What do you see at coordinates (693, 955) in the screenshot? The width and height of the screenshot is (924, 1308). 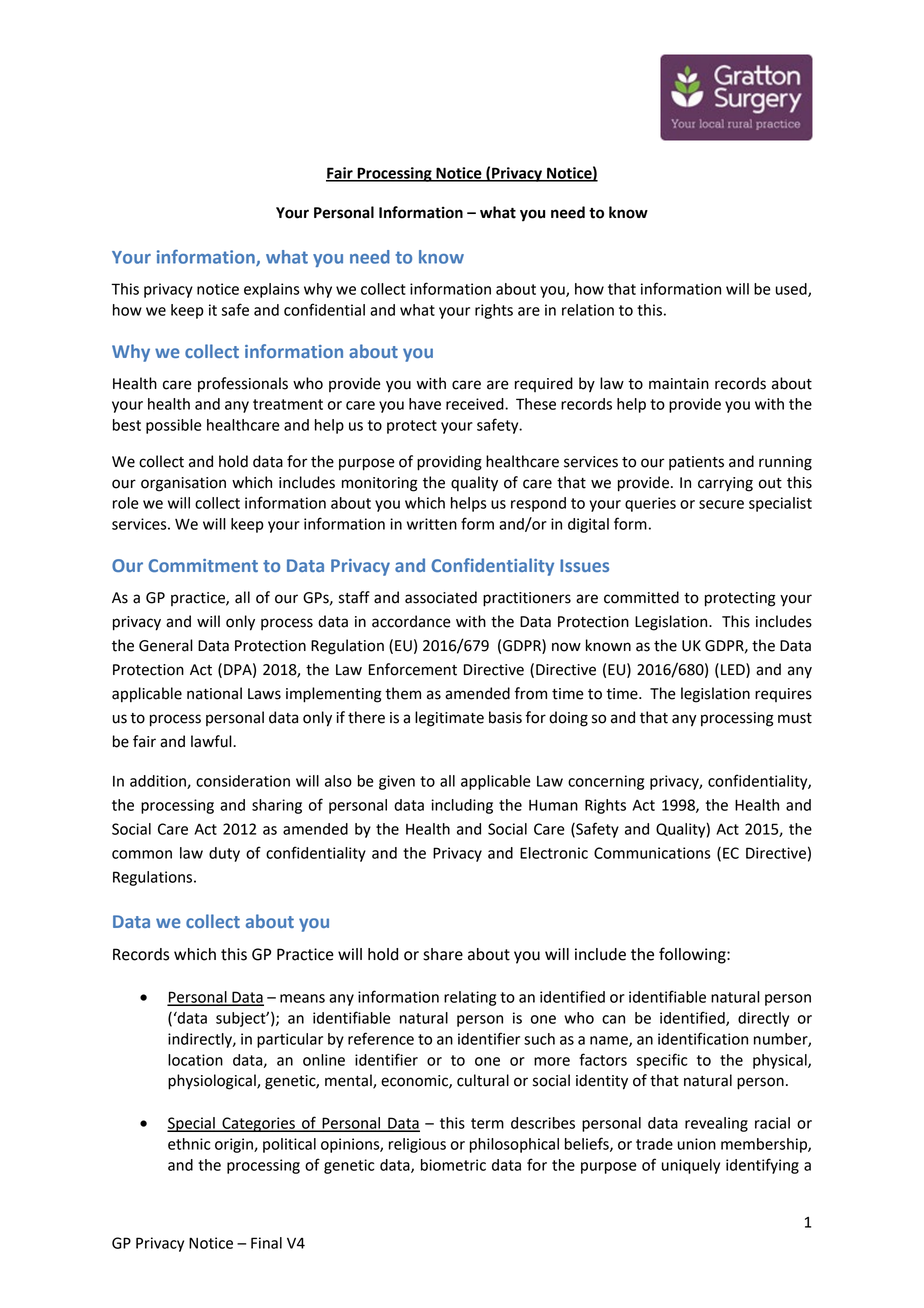 I see `following` at bounding box center [693, 955].
